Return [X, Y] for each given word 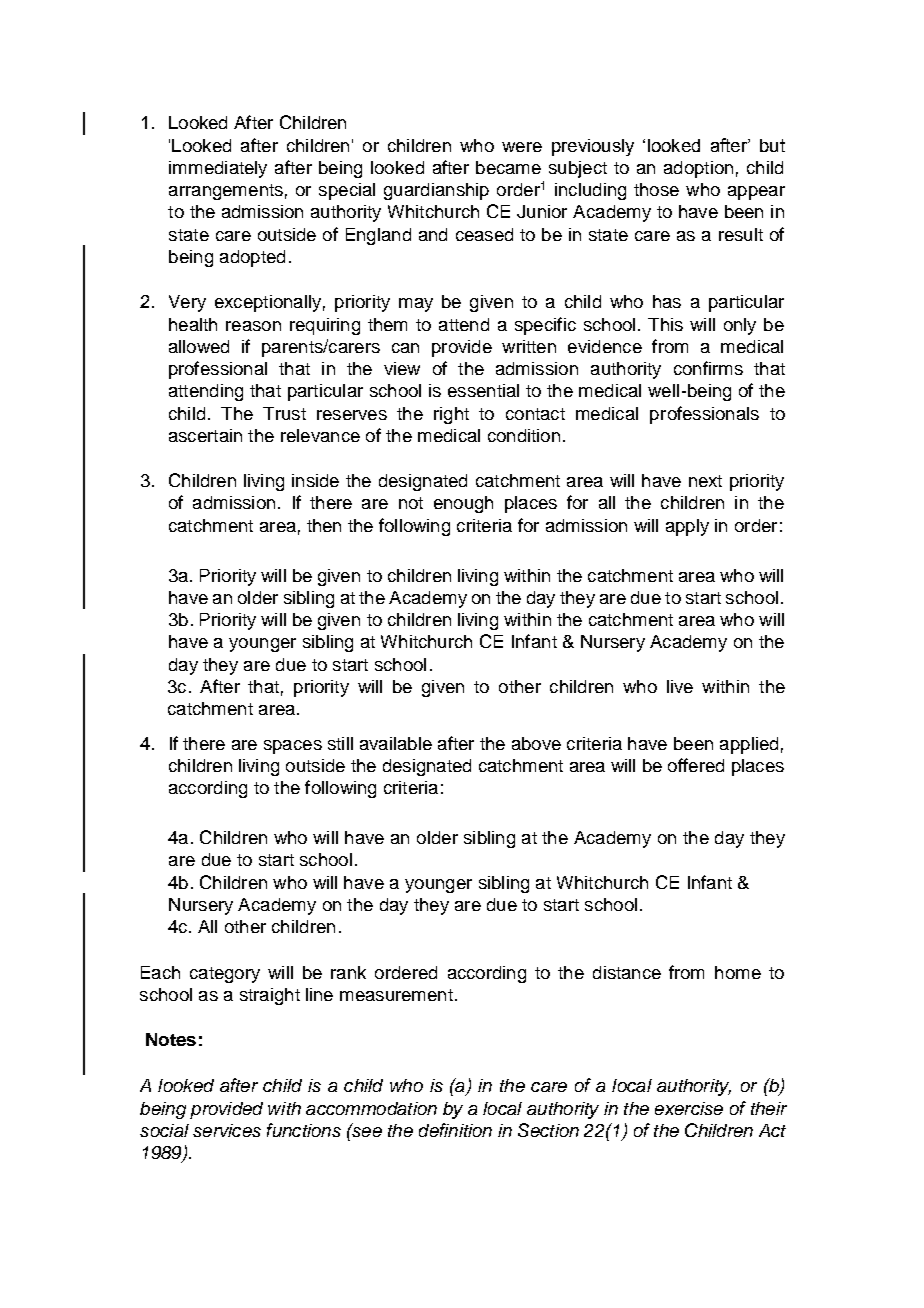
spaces [293, 747]
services [227, 1130]
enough [463, 504]
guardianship [436, 191]
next [705, 481]
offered [696, 765]
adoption [698, 169]
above [536, 743]
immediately [218, 169]
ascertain [205, 435]
